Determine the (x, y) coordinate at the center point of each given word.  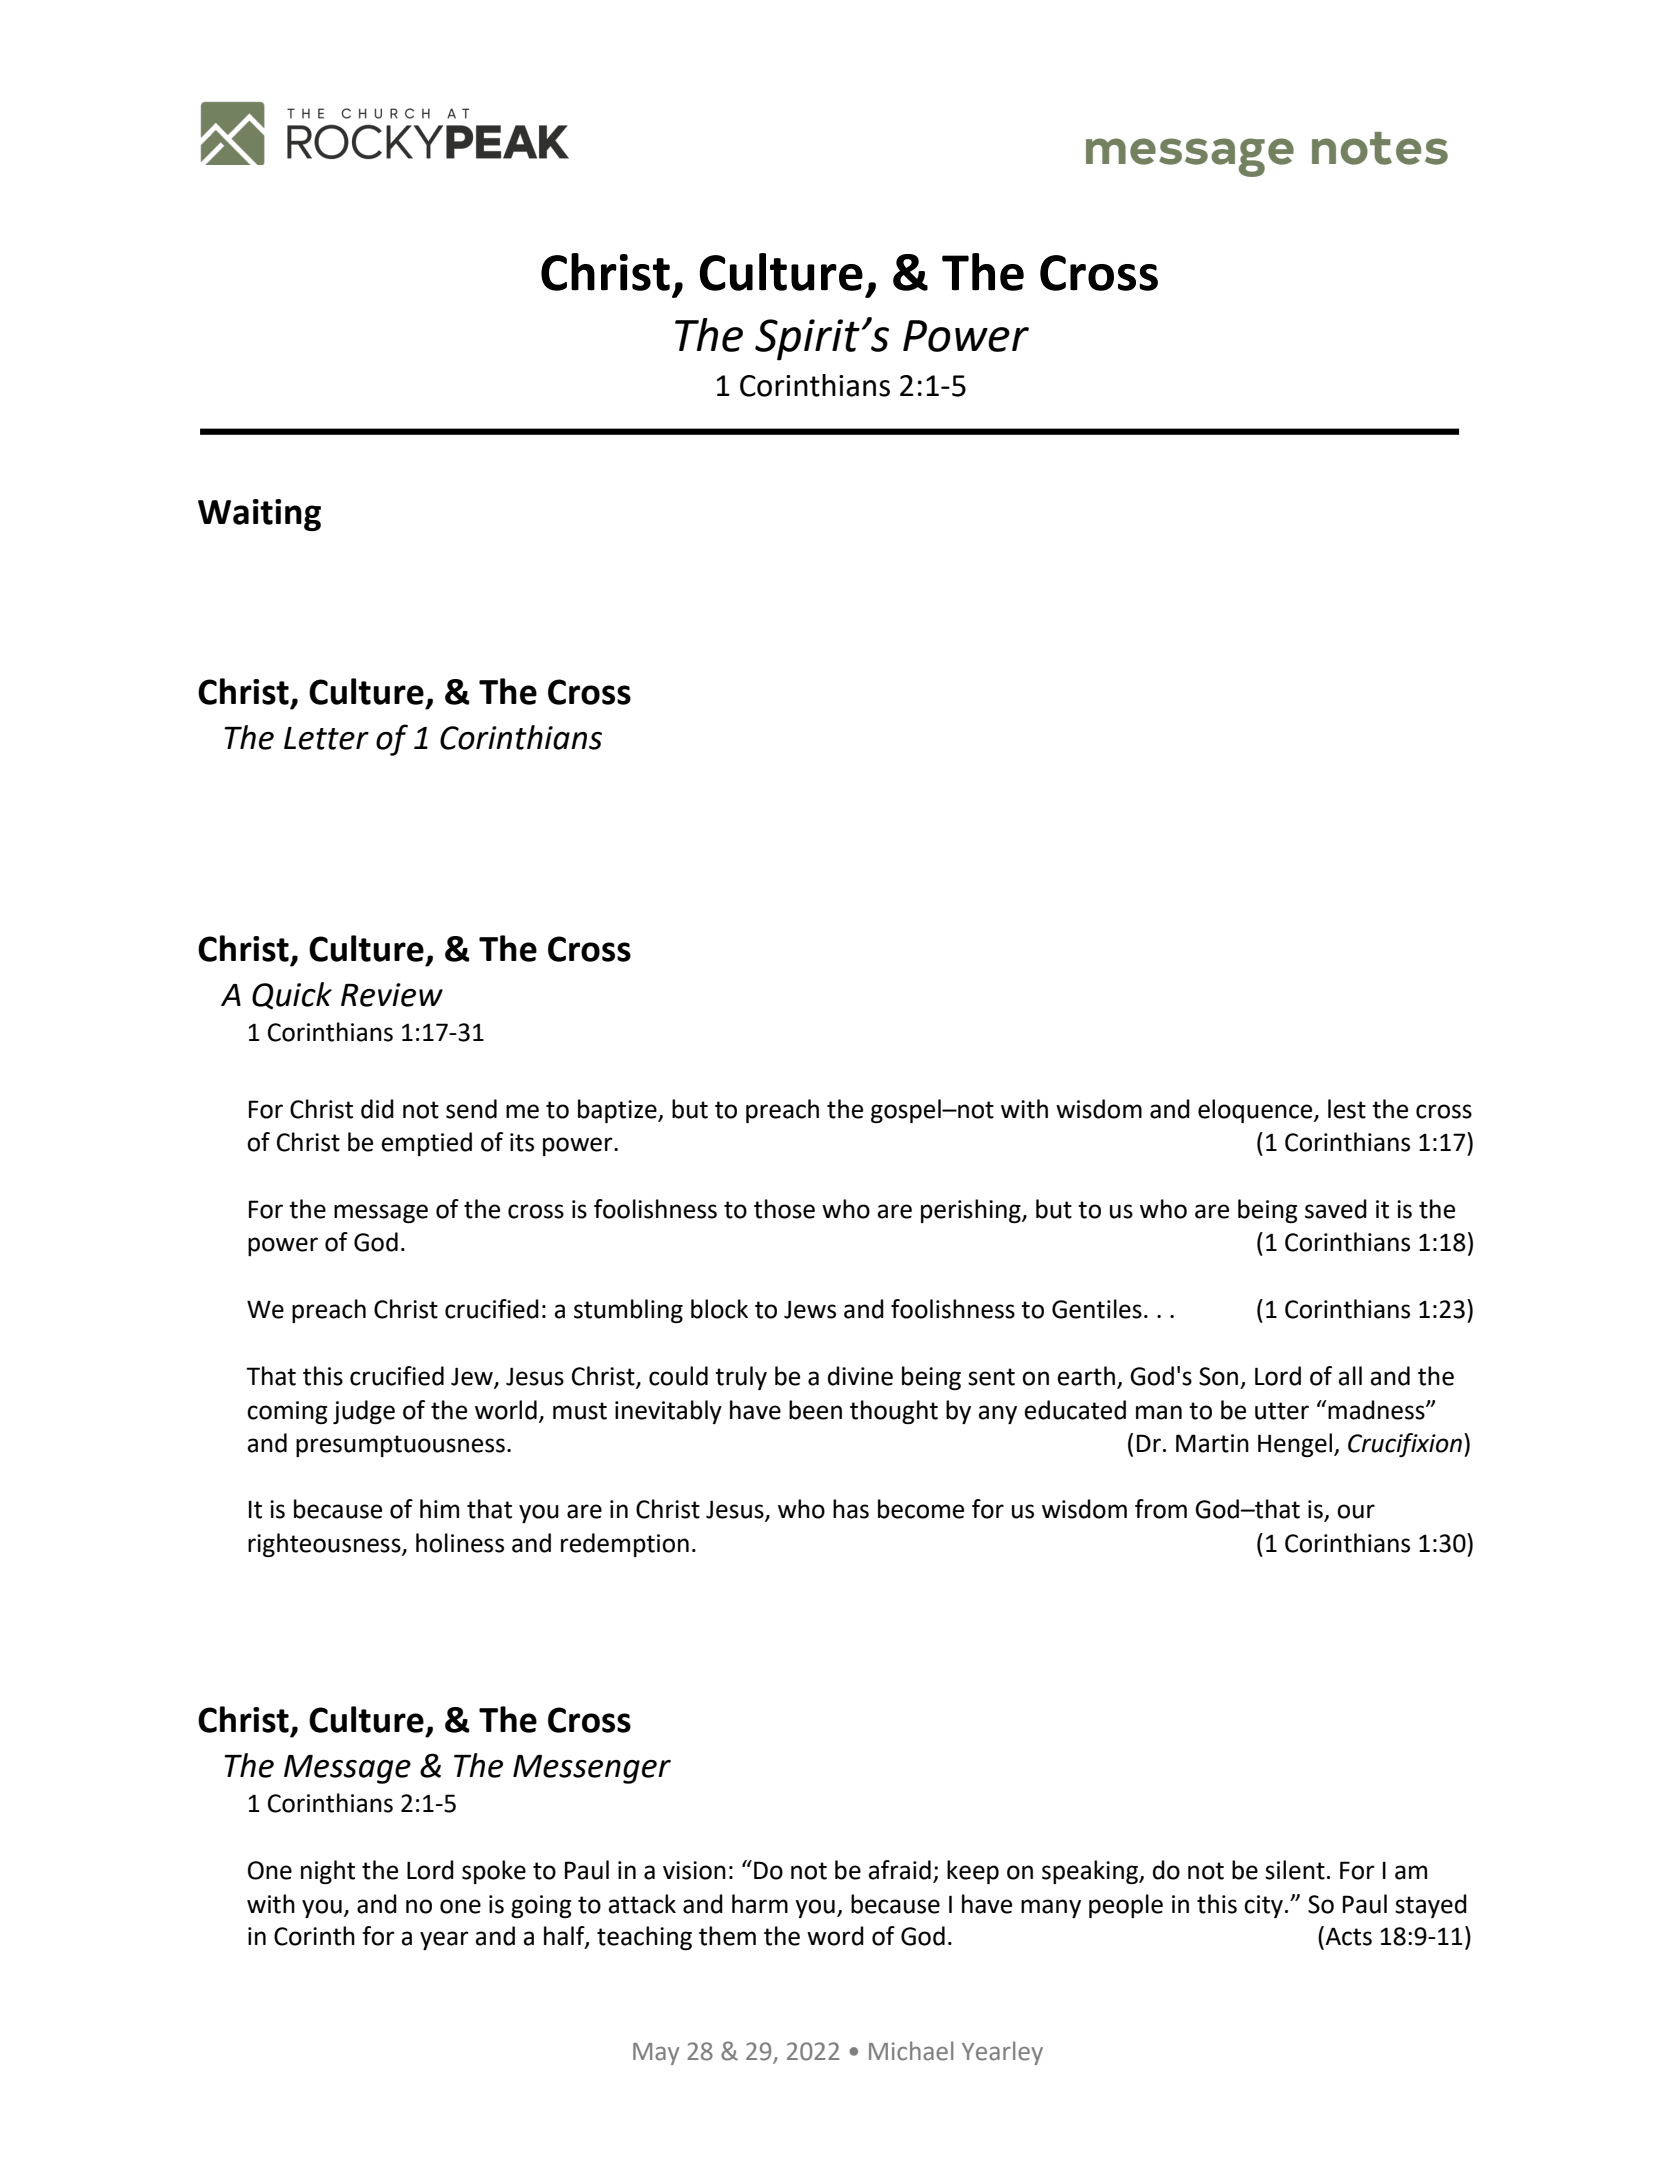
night (328, 1872)
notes (1380, 148)
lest (1347, 1109)
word (835, 1936)
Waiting (259, 515)
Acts (1347, 1936)
